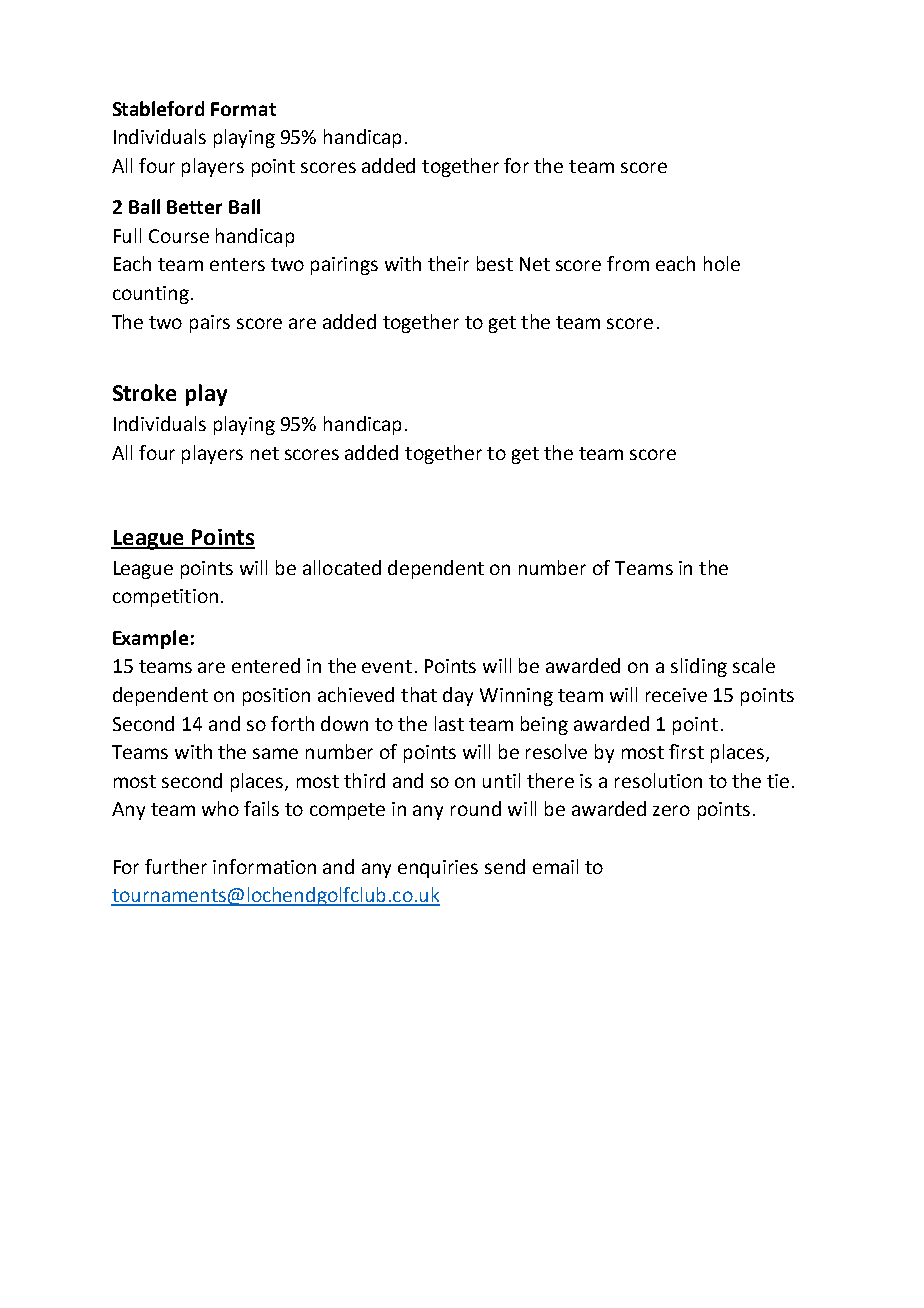  Describe the element at coordinates (699, 667) in the screenshot. I see `sliding` at that location.
